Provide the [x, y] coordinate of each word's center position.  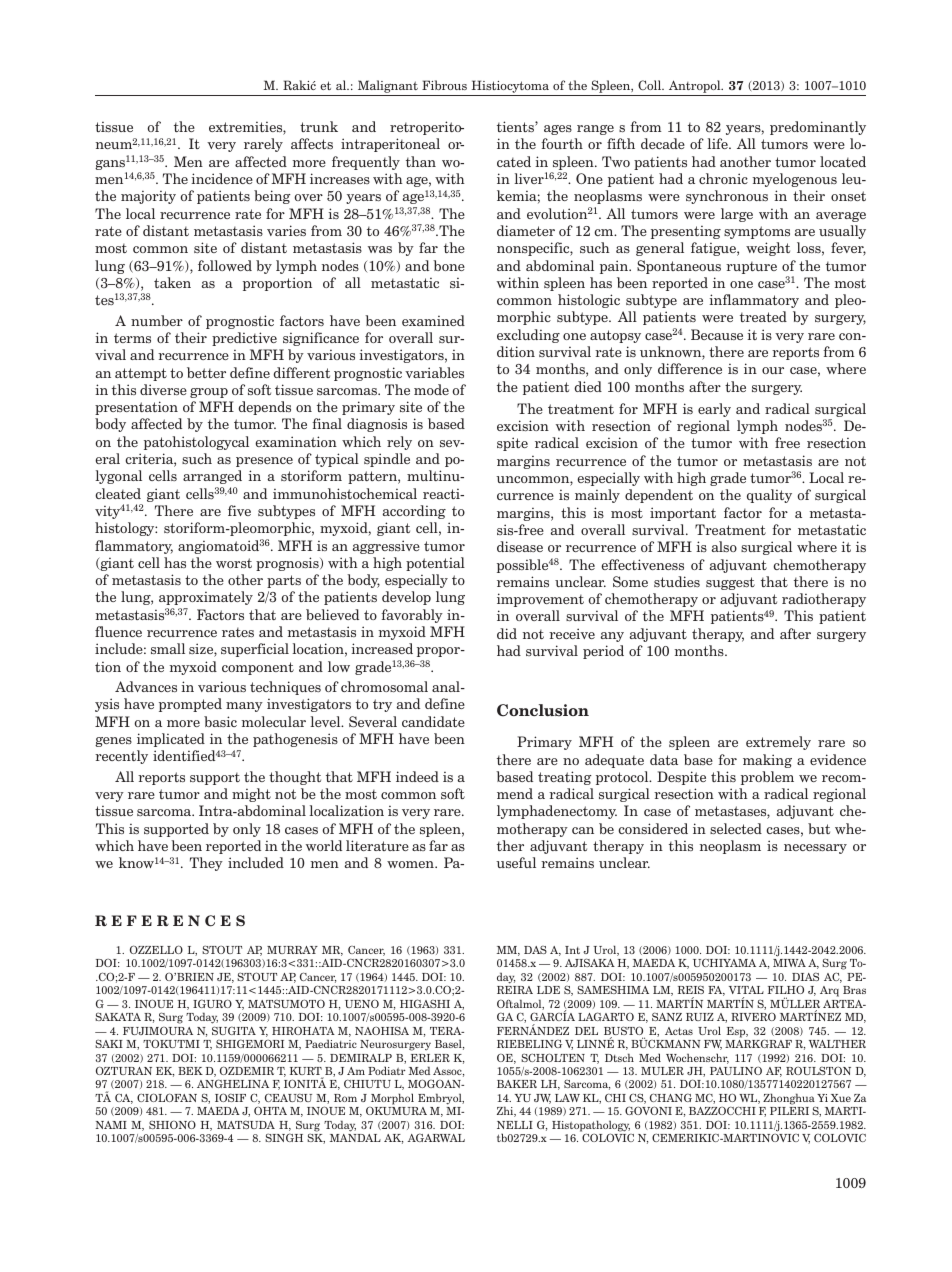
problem [767, 778]
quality [769, 496]
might [251, 795]
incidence [222, 178]
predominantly [818, 128]
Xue [841, 1098]
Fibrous [444, 85]
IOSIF [230, 1097]
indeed [417, 776]
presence [264, 462]
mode [431, 389]
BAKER [517, 1084]
